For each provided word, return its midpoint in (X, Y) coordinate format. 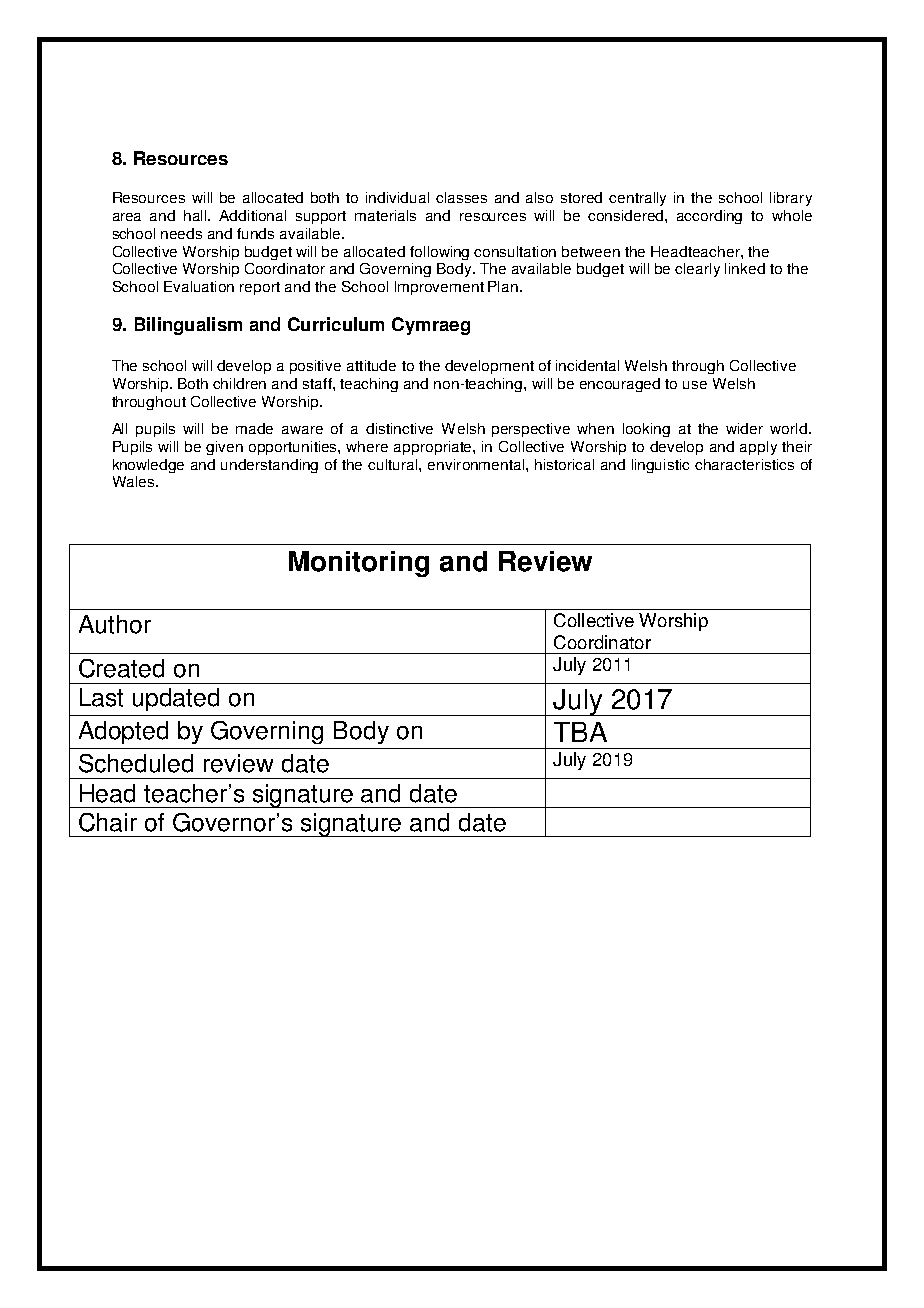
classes (461, 197)
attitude (371, 365)
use (695, 385)
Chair (108, 822)
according (709, 217)
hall (196, 215)
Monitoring (359, 564)
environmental (477, 464)
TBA (580, 732)
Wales (135, 481)
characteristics (744, 464)
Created (121, 668)
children (239, 383)
